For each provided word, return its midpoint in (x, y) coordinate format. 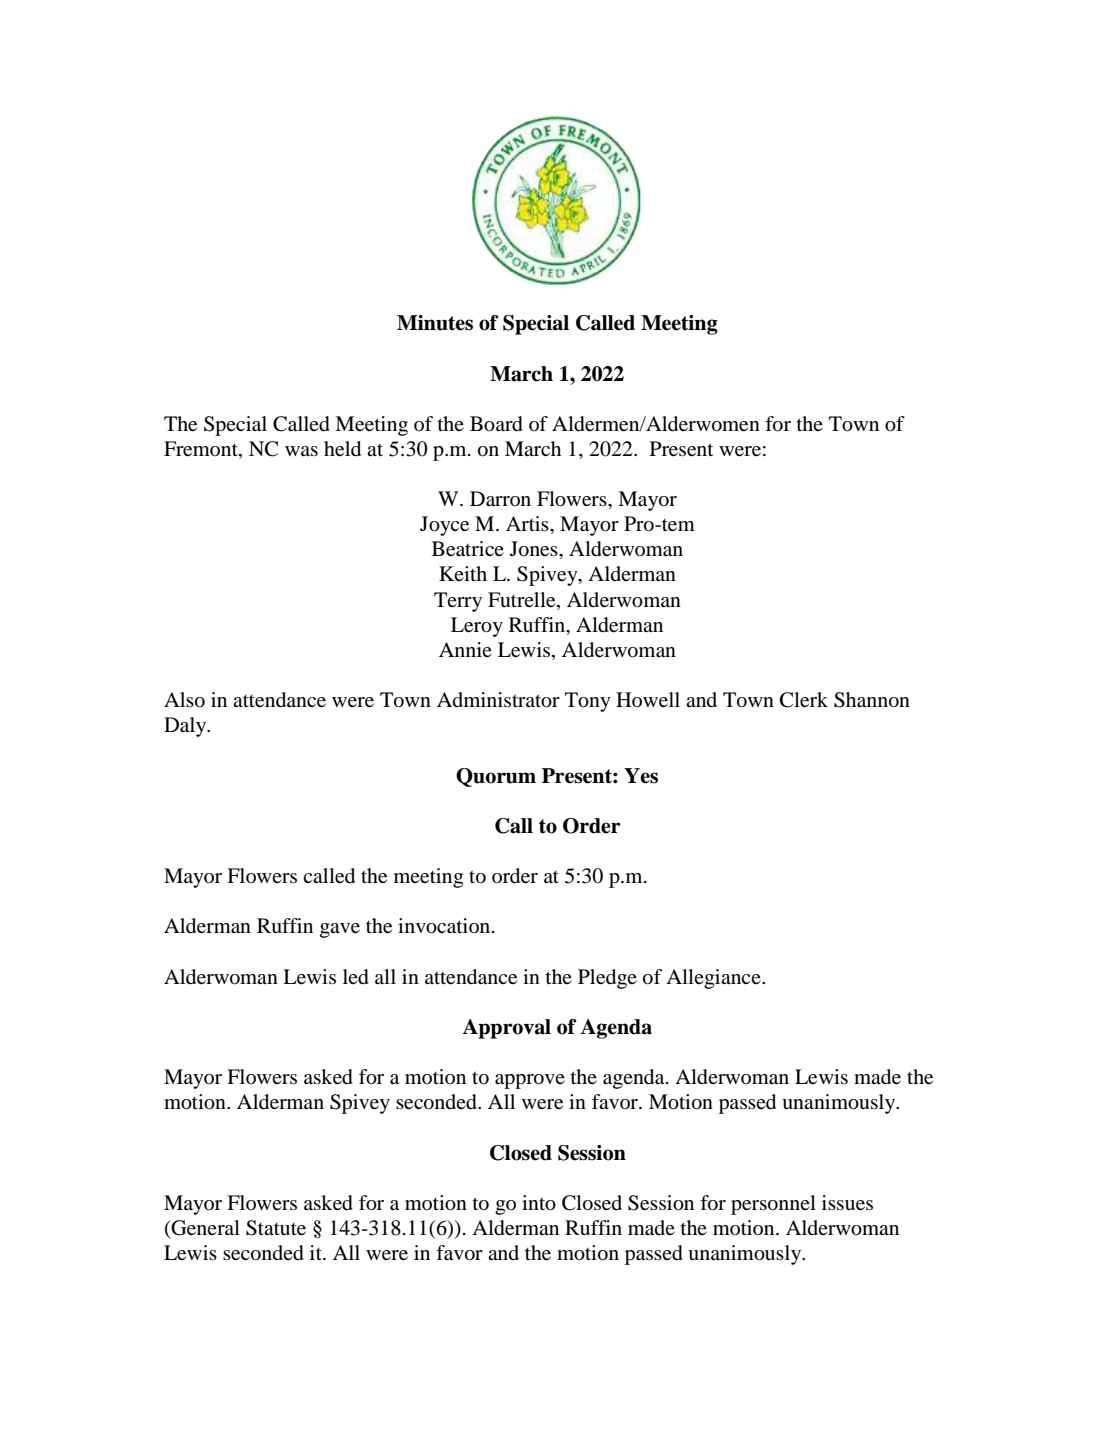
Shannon (872, 700)
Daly (186, 727)
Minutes (435, 323)
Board (496, 424)
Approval (506, 1029)
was (301, 451)
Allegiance (714, 979)
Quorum (496, 777)
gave (340, 930)
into (539, 1203)
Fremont (202, 449)
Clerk (804, 700)
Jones (535, 549)
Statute (276, 1228)
